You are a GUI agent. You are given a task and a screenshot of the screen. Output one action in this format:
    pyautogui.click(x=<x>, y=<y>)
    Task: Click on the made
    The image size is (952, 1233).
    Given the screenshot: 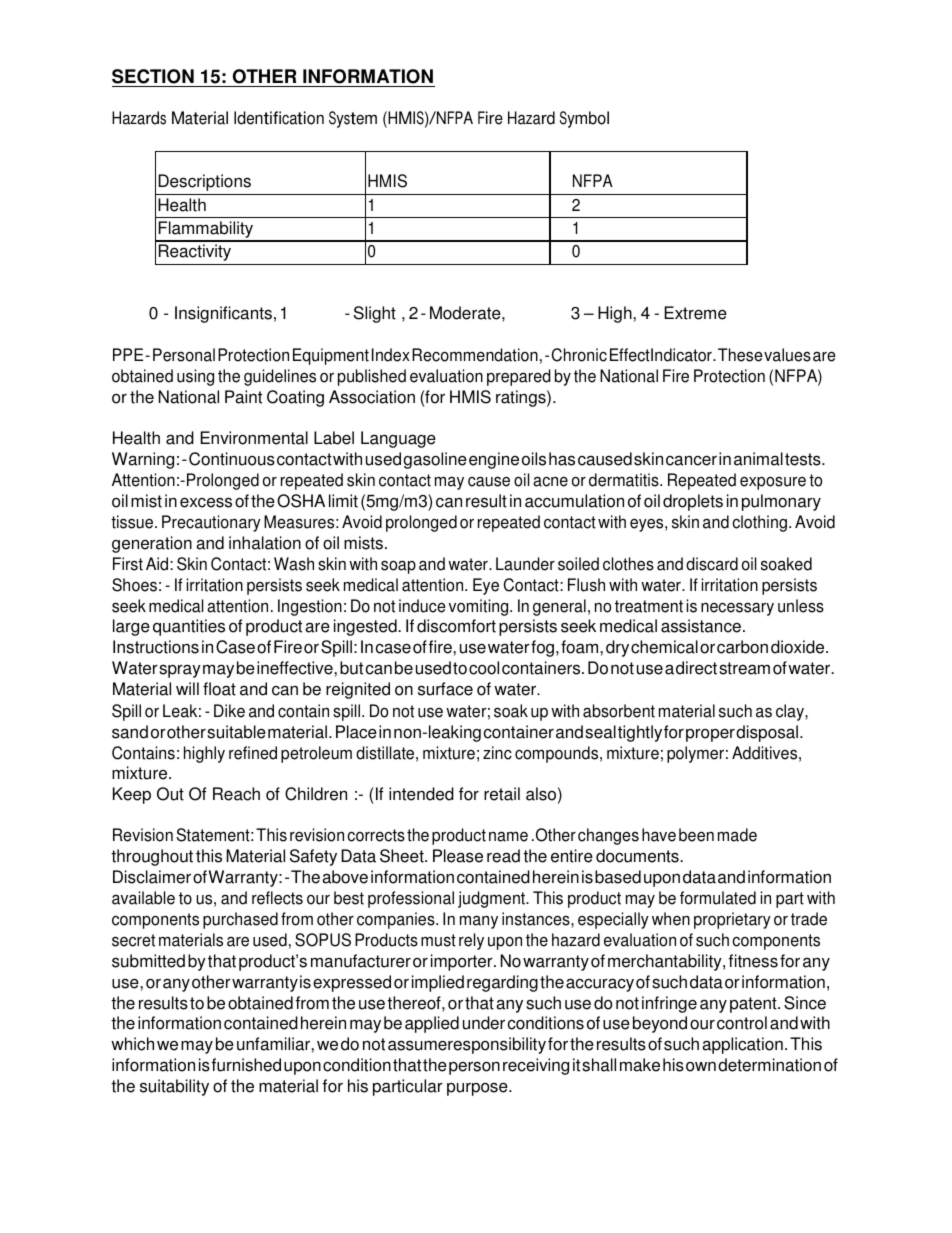 What is the action you would take?
    pyautogui.click(x=737, y=835)
